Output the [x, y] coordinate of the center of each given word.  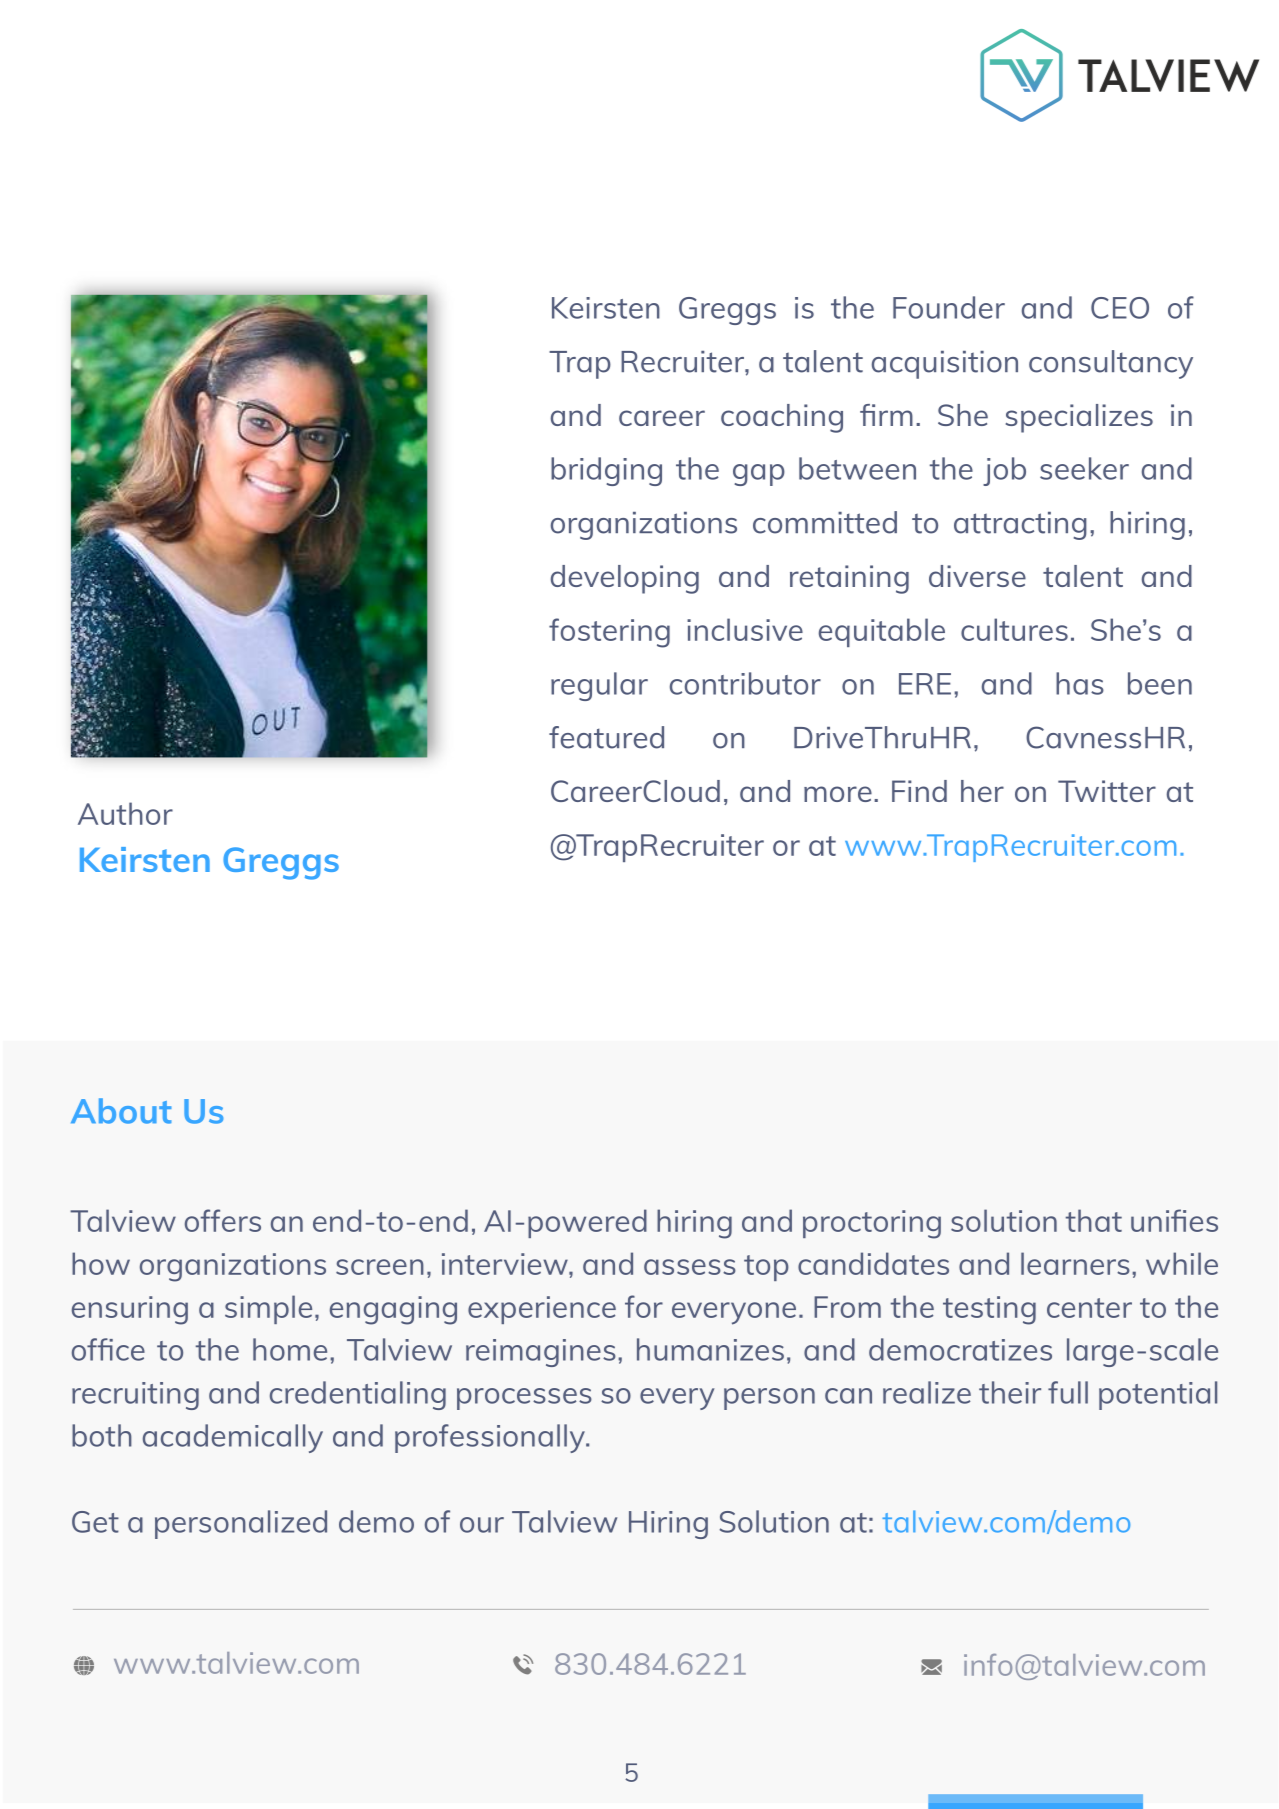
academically [233, 1438]
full [1068, 1392]
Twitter [1107, 791]
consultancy [1111, 364]
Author [125, 813]
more [838, 794]
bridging [606, 471]
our [482, 1525]
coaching [782, 418]
